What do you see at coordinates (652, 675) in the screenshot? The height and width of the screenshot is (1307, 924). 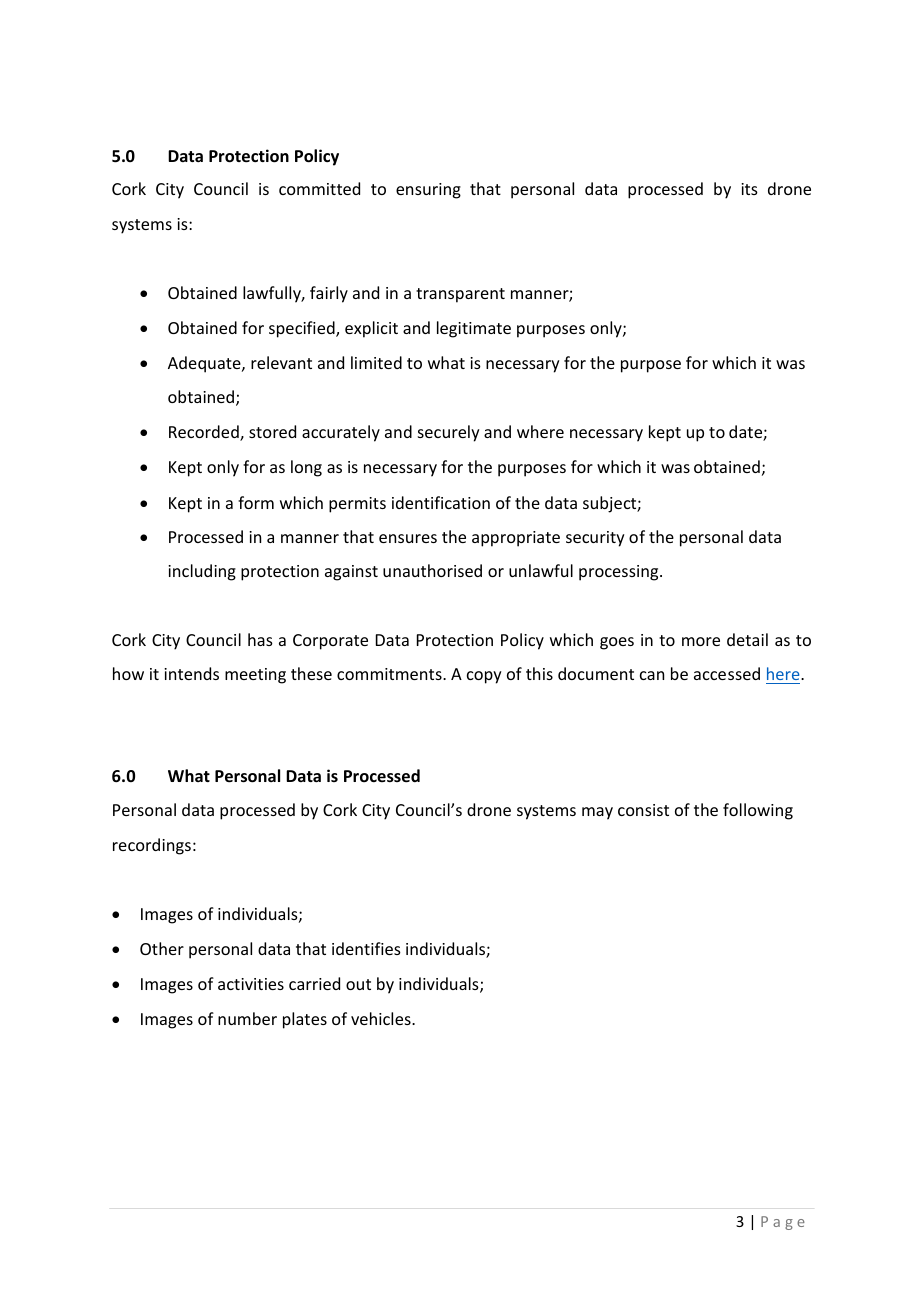 I see `can` at bounding box center [652, 675].
